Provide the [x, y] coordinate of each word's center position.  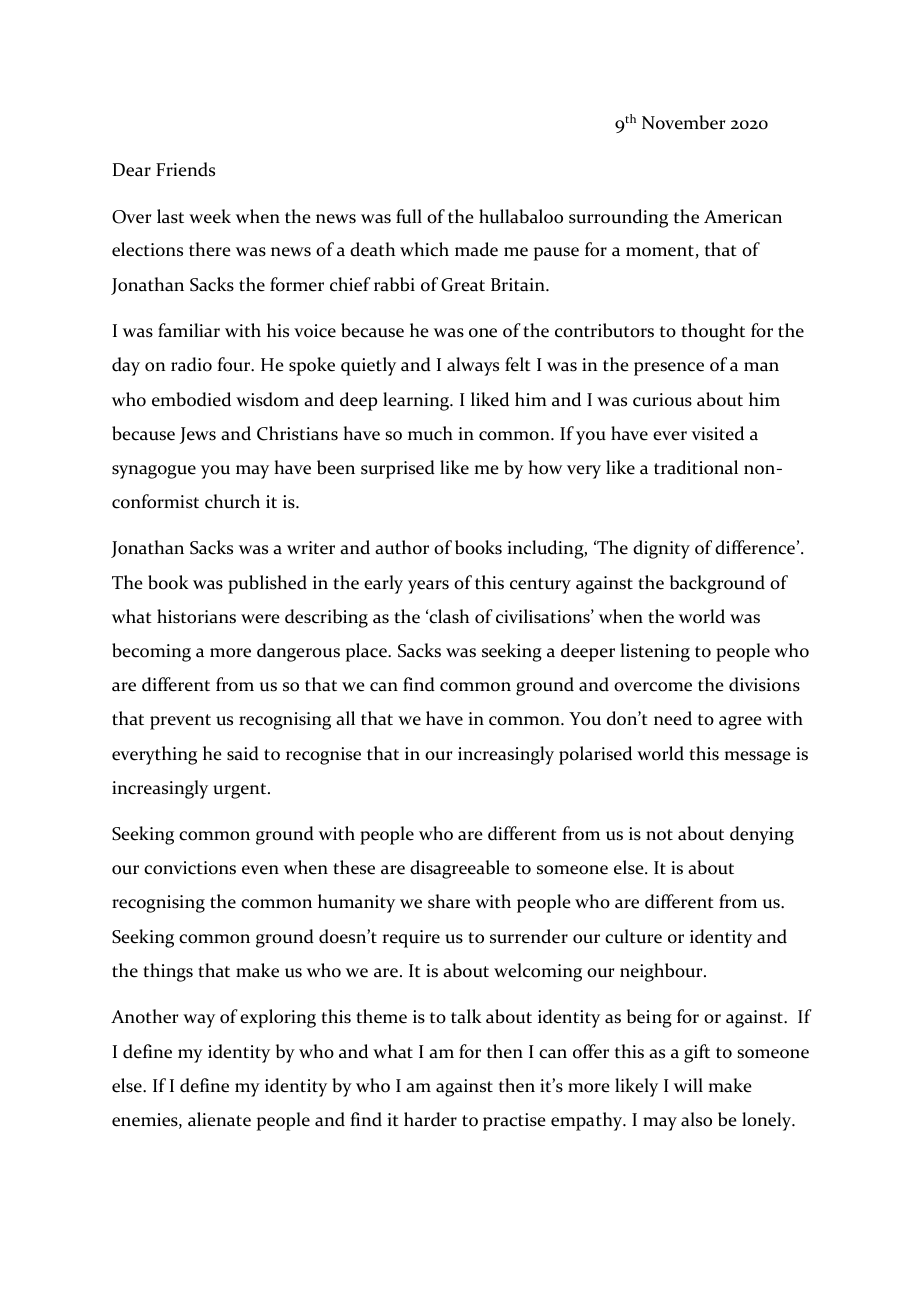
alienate [219, 1119]
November [683, 122]
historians [196, 616]
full [409, 216]
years [428, 587]
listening [655, 652]
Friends [185, 169]
